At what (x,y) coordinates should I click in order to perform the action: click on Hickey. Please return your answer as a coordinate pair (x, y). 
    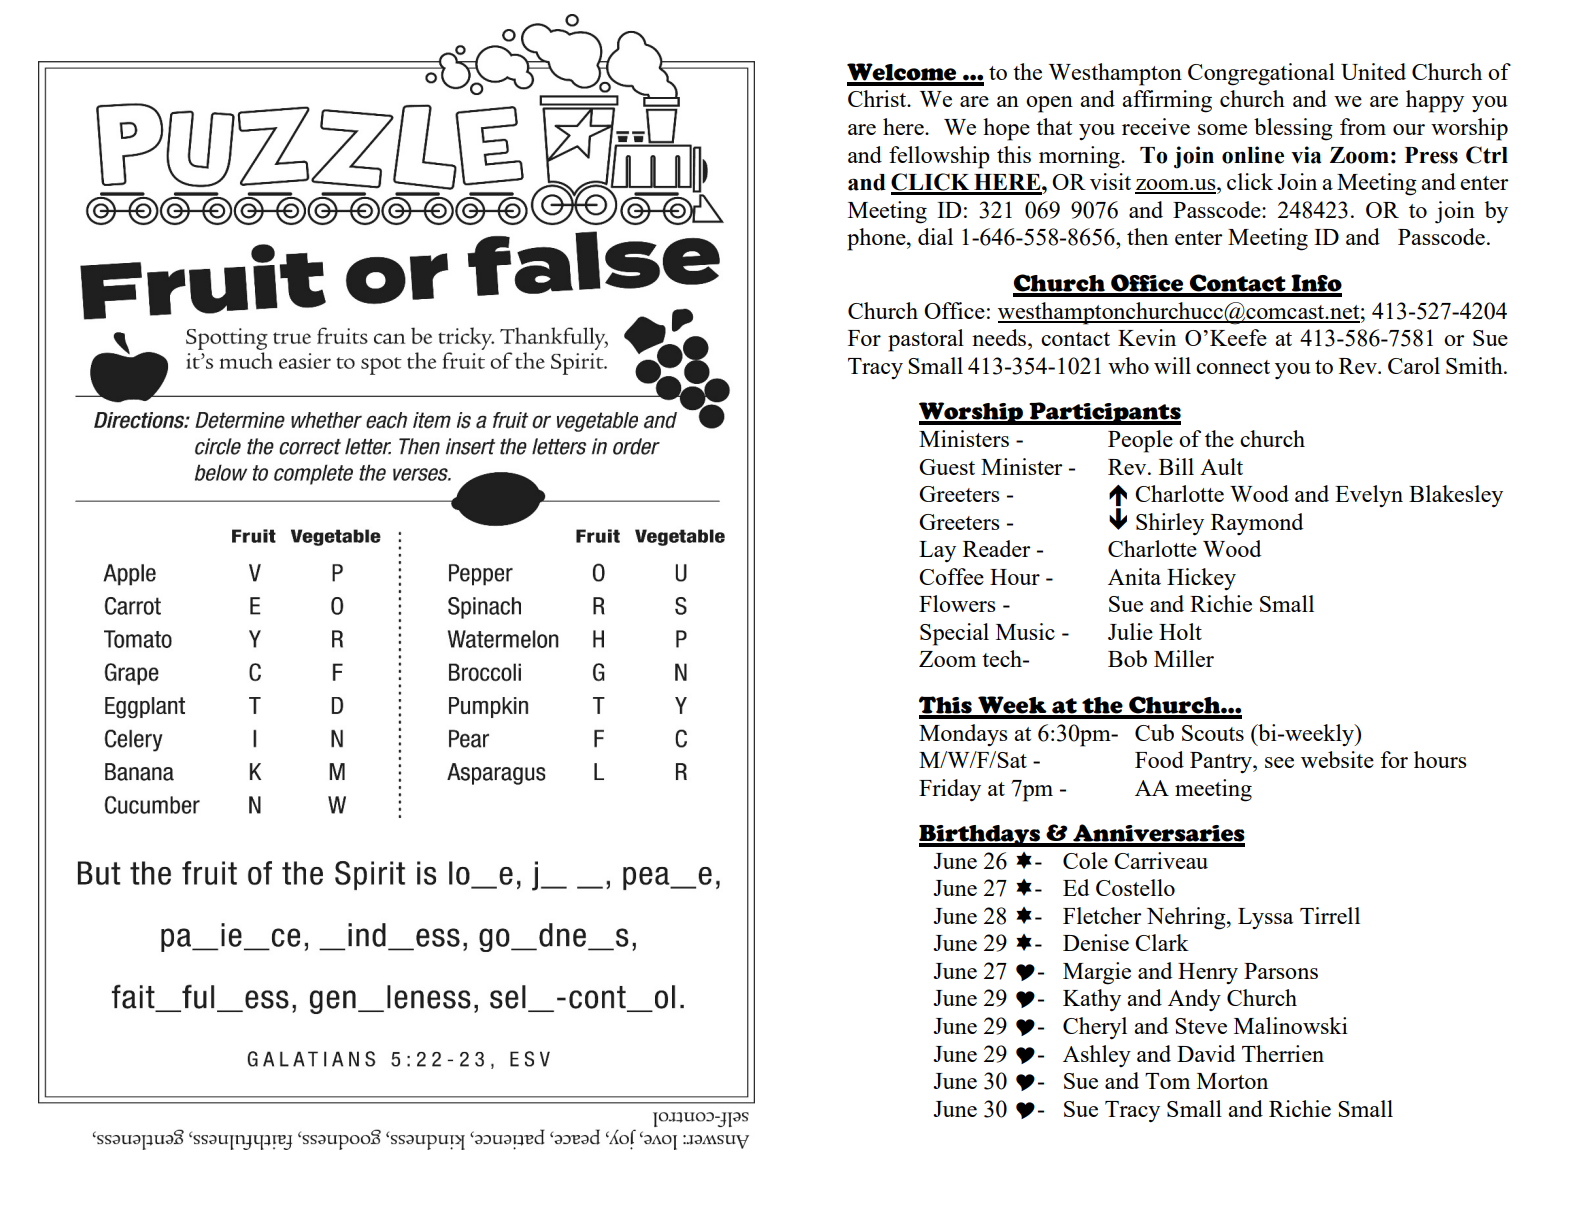
    Looking at the image, I should click on (1201, 579).
